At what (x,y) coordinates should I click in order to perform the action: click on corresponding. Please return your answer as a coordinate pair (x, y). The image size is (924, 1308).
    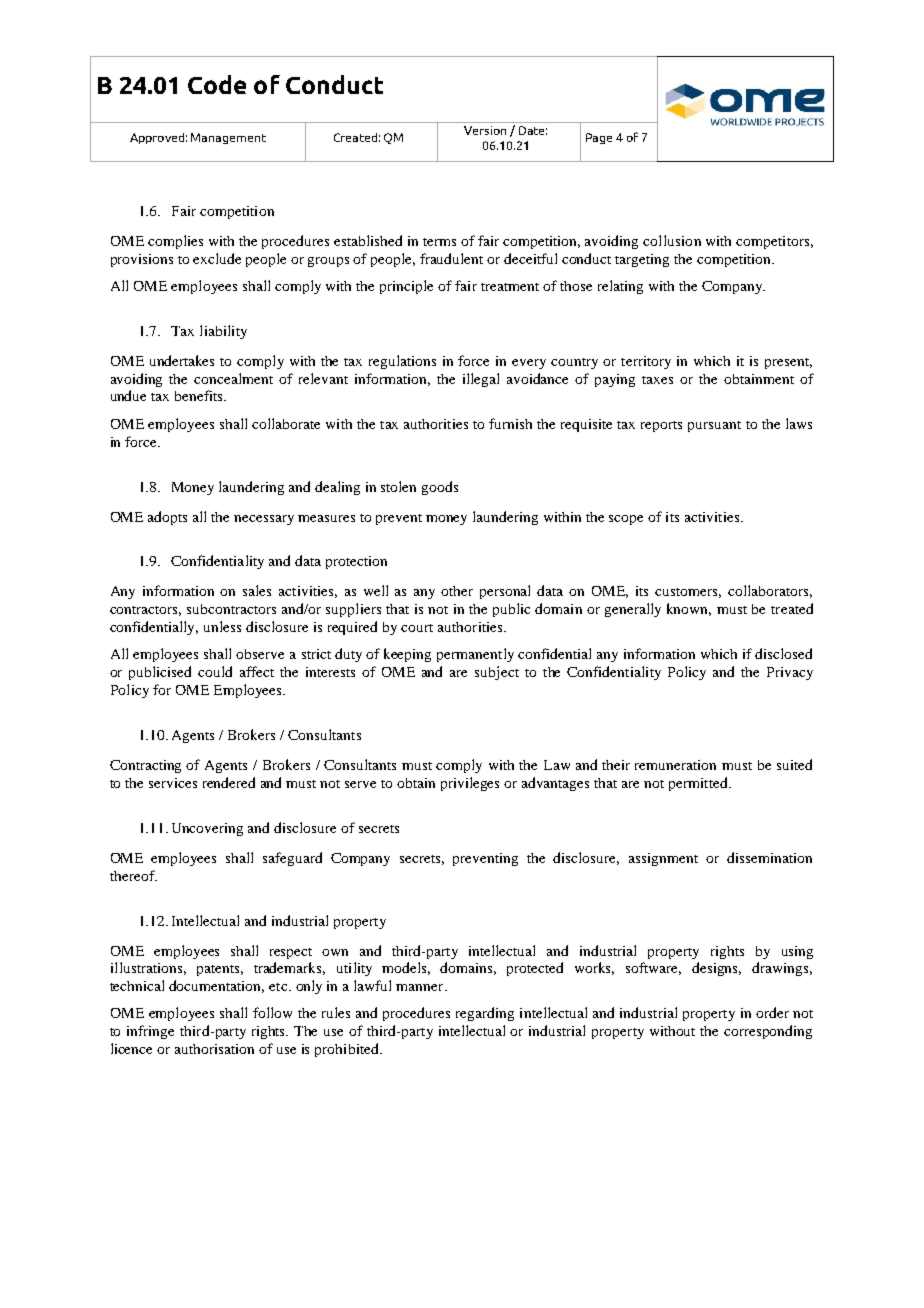
    Looking at the image, I should click on (768, 1032).
